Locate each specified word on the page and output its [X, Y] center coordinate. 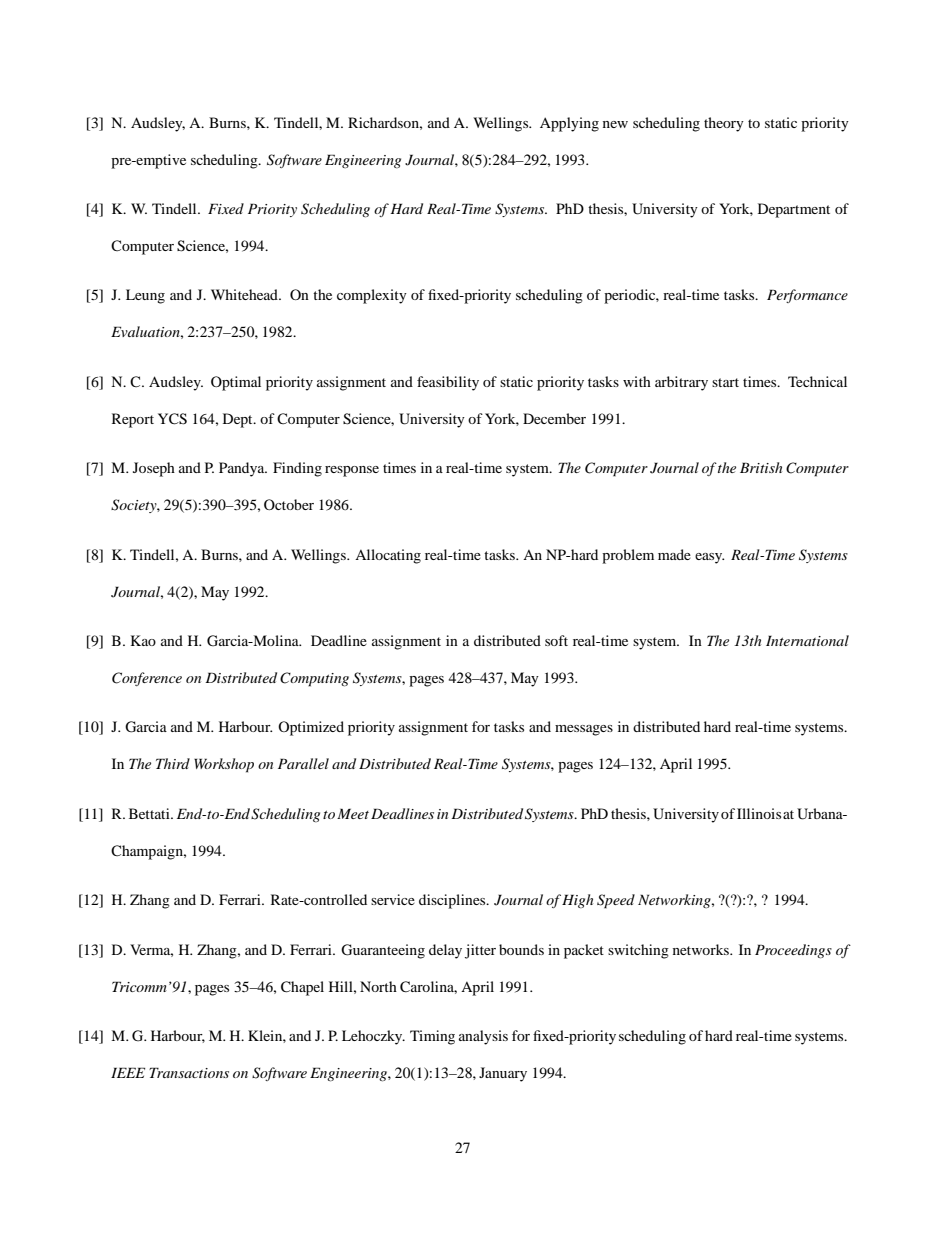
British [761, 467]
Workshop [224, 765]
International [807, 640]
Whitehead [245, 294]
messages [584, 730]
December [554, 418]
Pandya [243, 469]
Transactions [189, 1072]
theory [724, 124]
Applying [569, 124]
